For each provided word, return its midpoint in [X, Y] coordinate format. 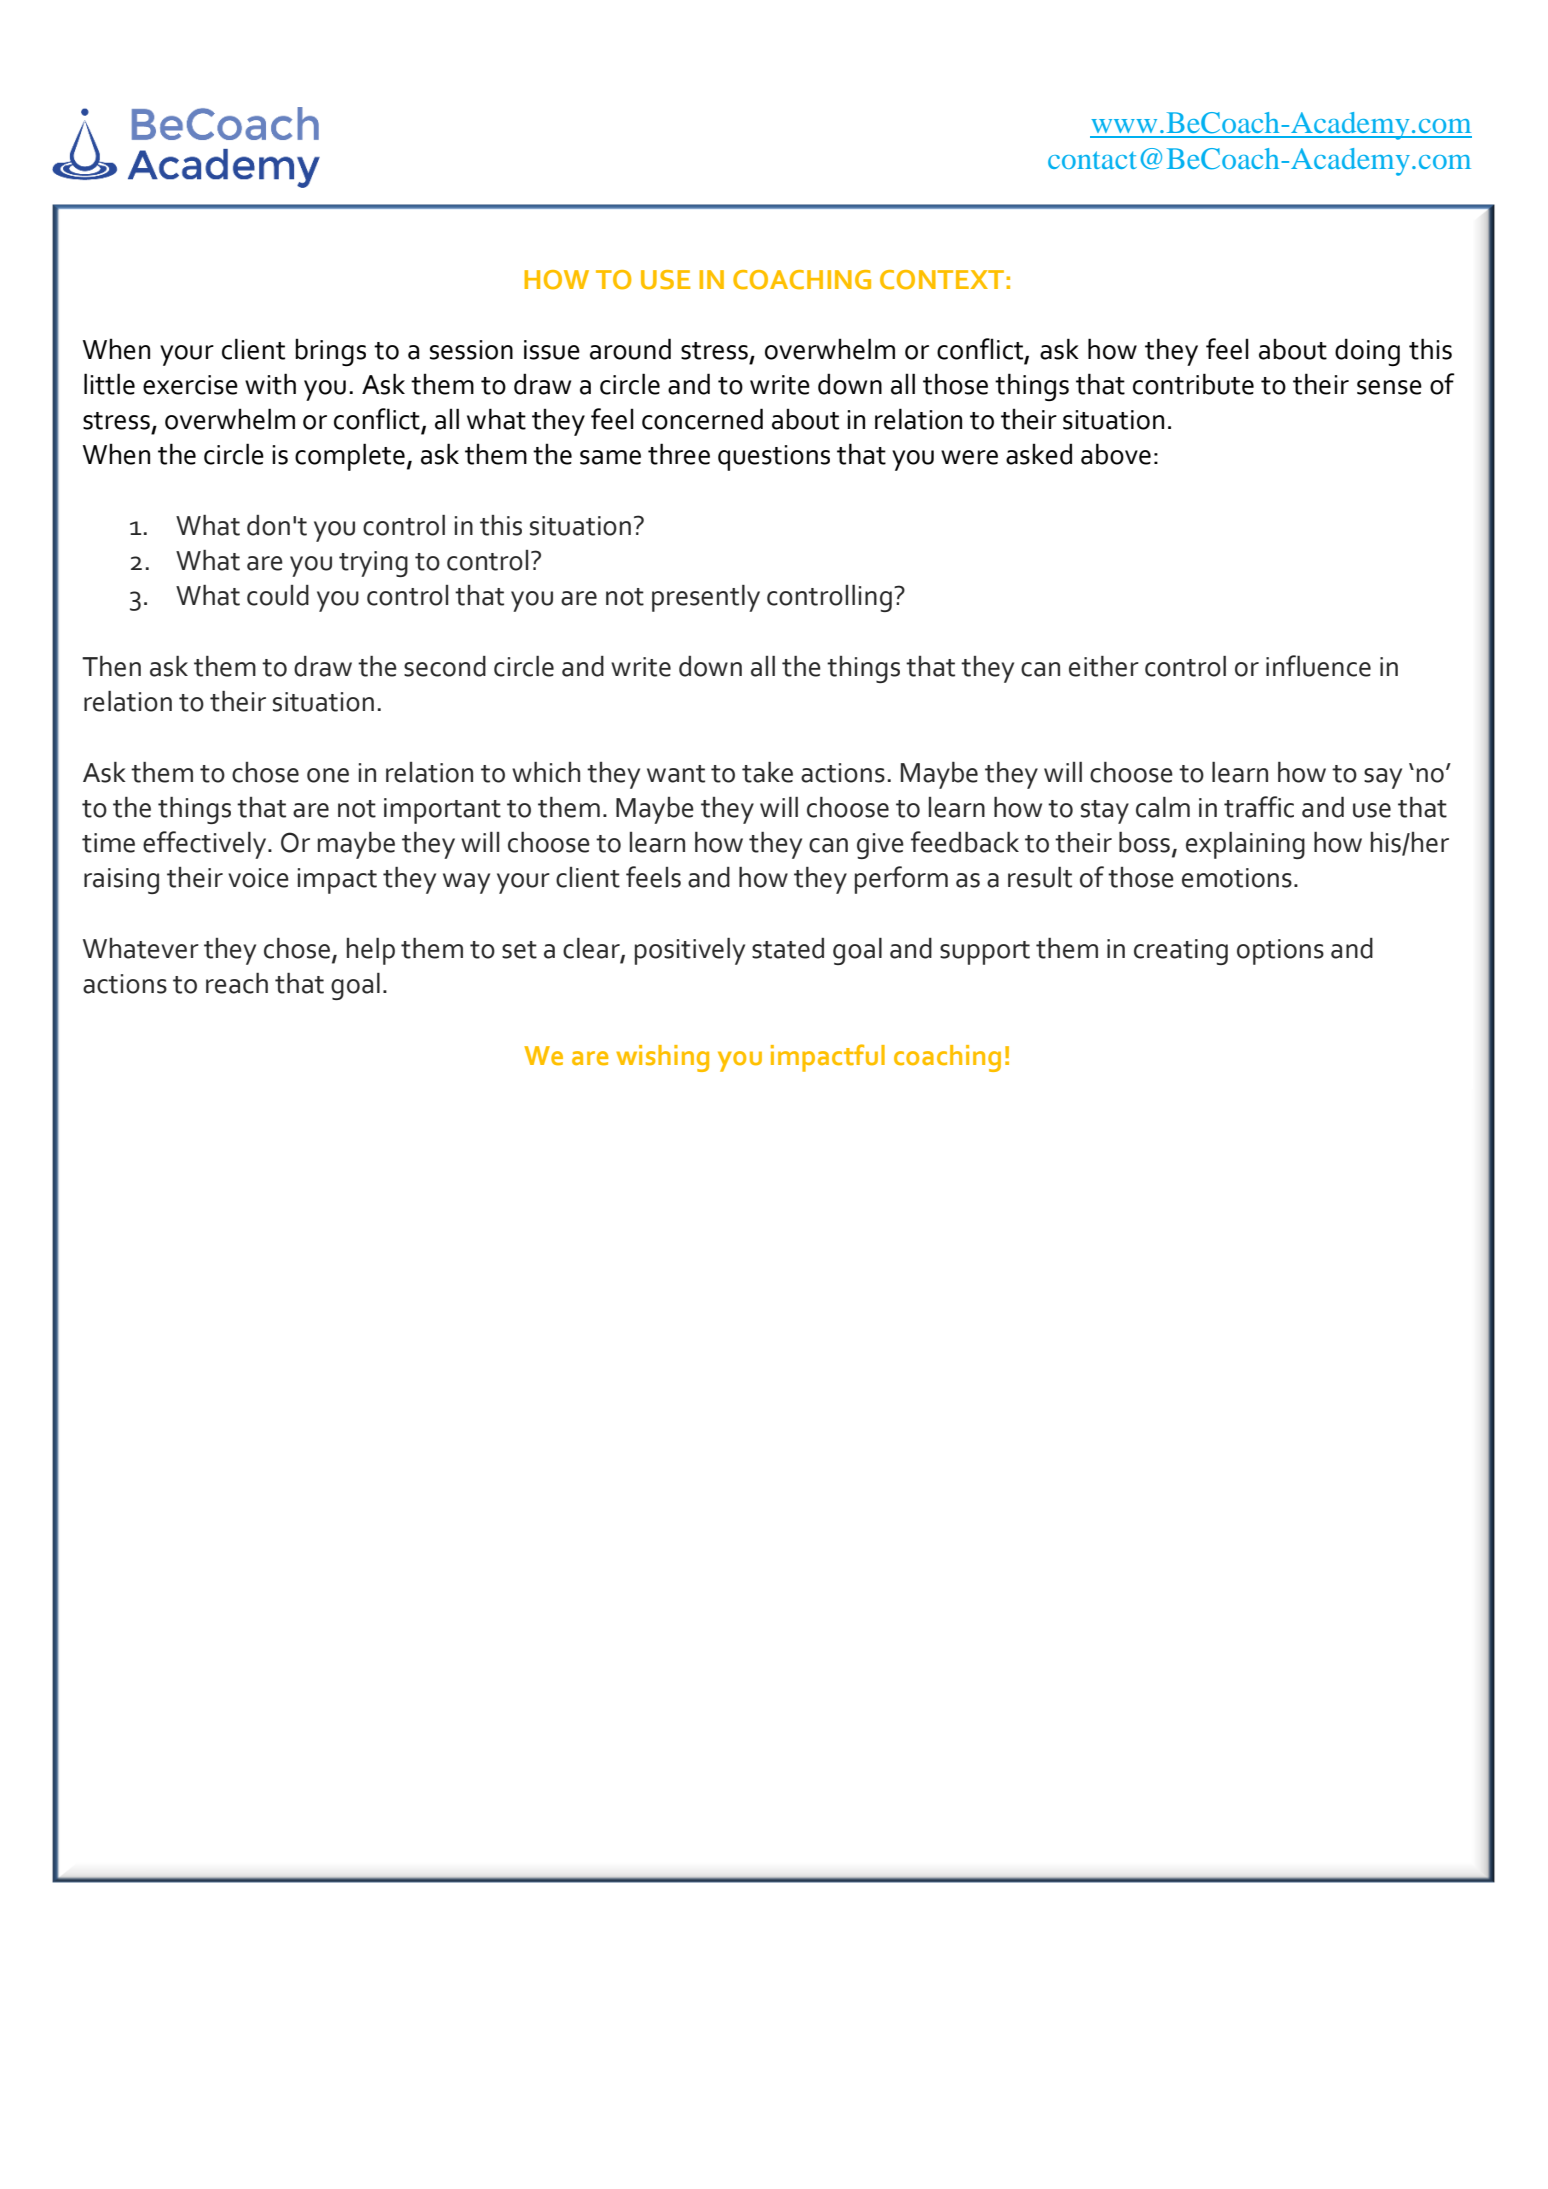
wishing [662, 1058]
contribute [1193, 384]
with [270, 384]
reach [237, 983]
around [630, 349]
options [1280, 952]
